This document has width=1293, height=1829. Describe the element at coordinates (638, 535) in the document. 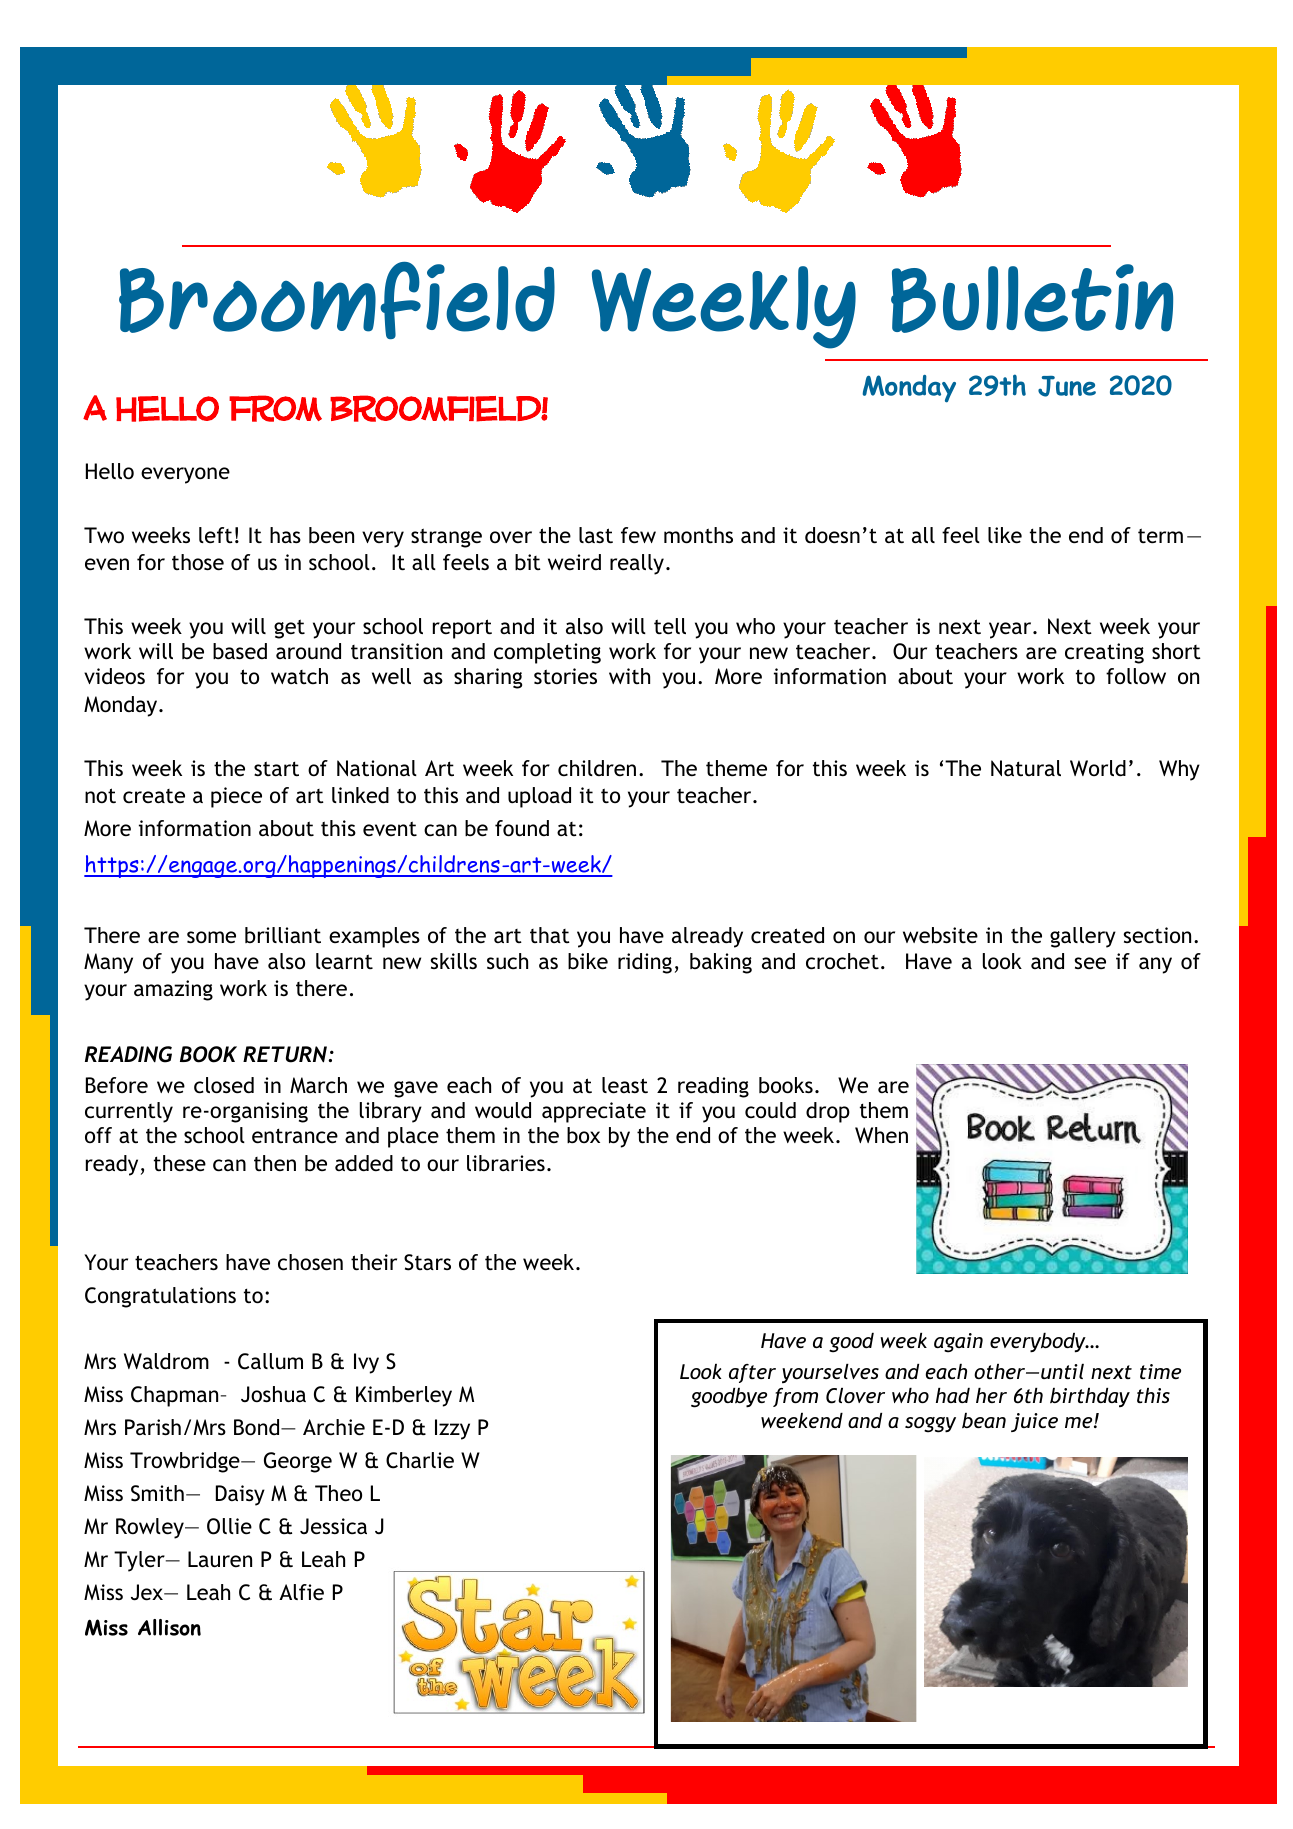

I see `few` at that location.
